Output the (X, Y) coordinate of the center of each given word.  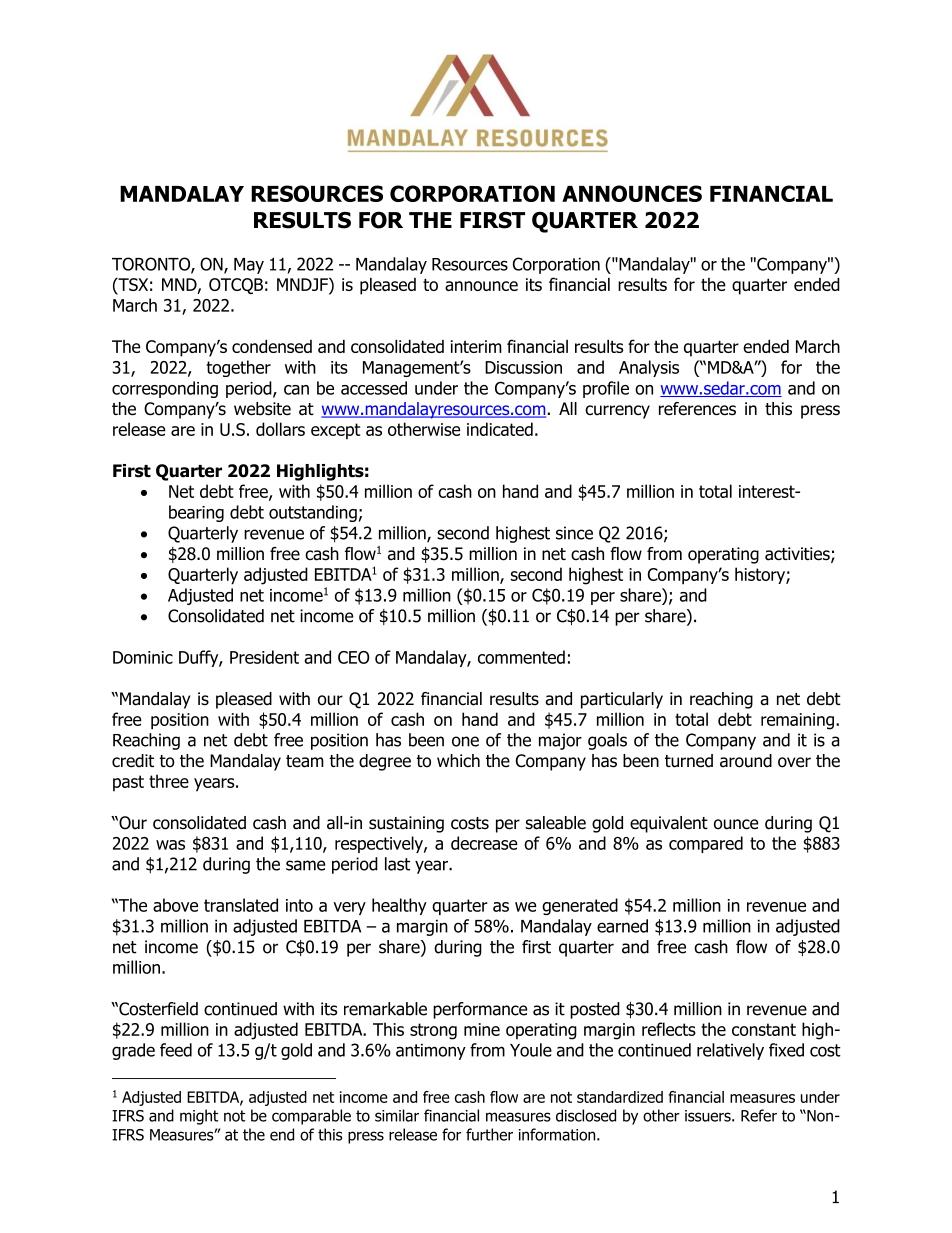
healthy (399, 906)
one (465, 741)
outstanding (313, 513)
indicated (500, 429)
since (574, 533)
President (264, 657)
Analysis (649, 368)
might (199, 1117)
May (249, 266)
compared (706, 844)
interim (476, 346)
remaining (797, 721)
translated (241, 905)
